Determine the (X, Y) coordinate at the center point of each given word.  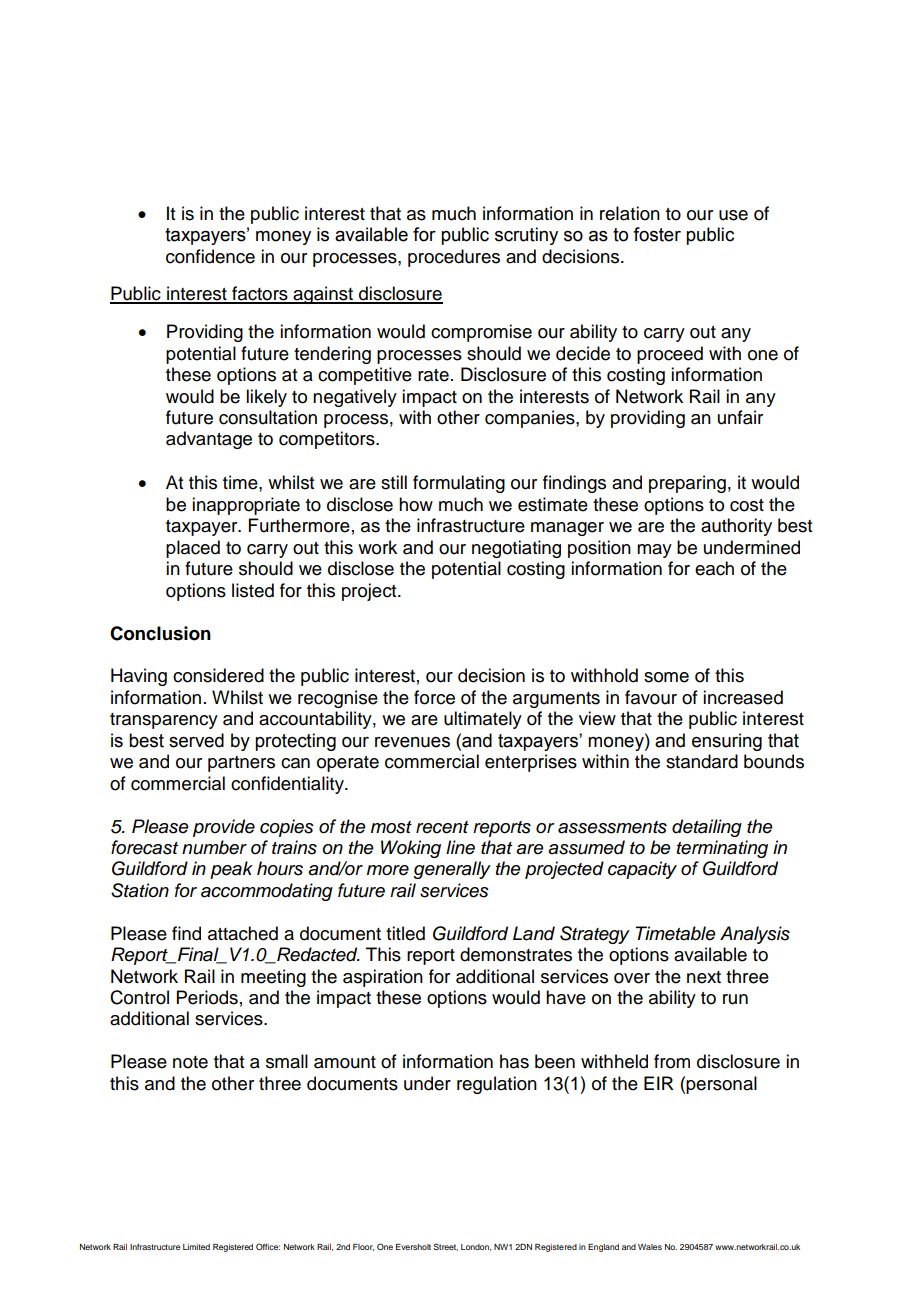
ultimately (483, 720)
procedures (454, 258)
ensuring (727, 742)
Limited (196, 1247)
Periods (207, 997)
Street (445, 1247)
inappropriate (246, 506)
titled (405, 933)
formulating (459, 484)
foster (657, 234)
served (196, 740)
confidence (210, 256)
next (704, 977)
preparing (687, 484)
